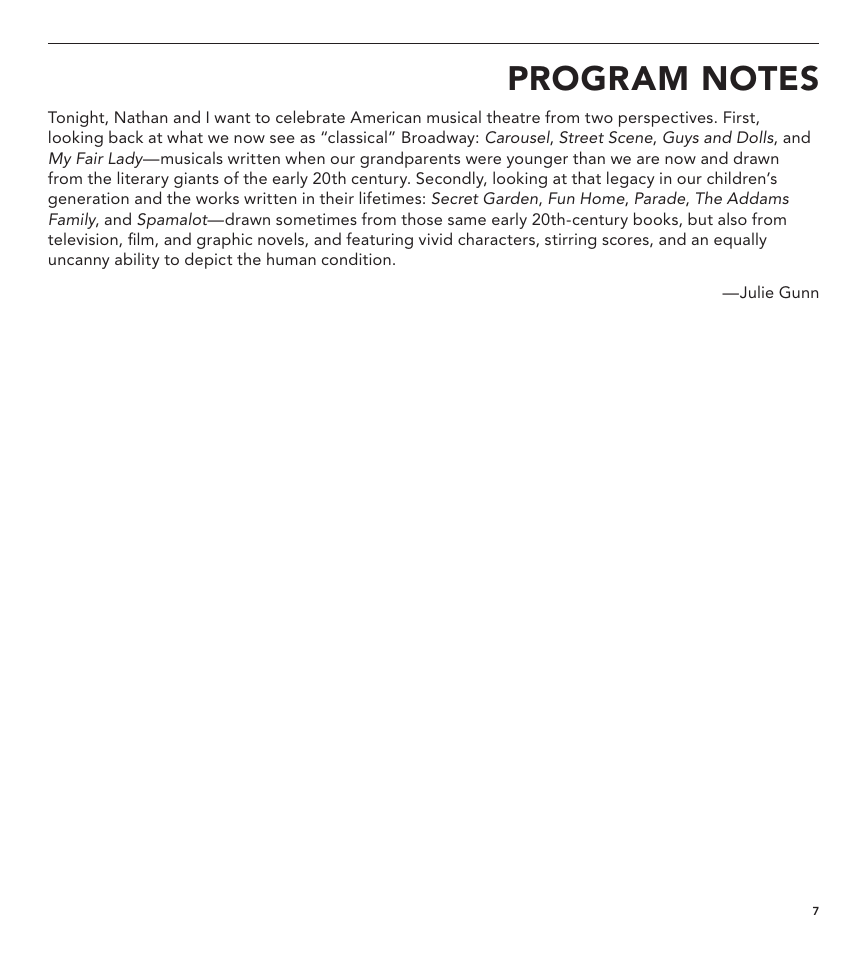 The width and height of the document is (862, 958). Describe the element at coordinates (232, 118) in the document. I see `want` at that location.
